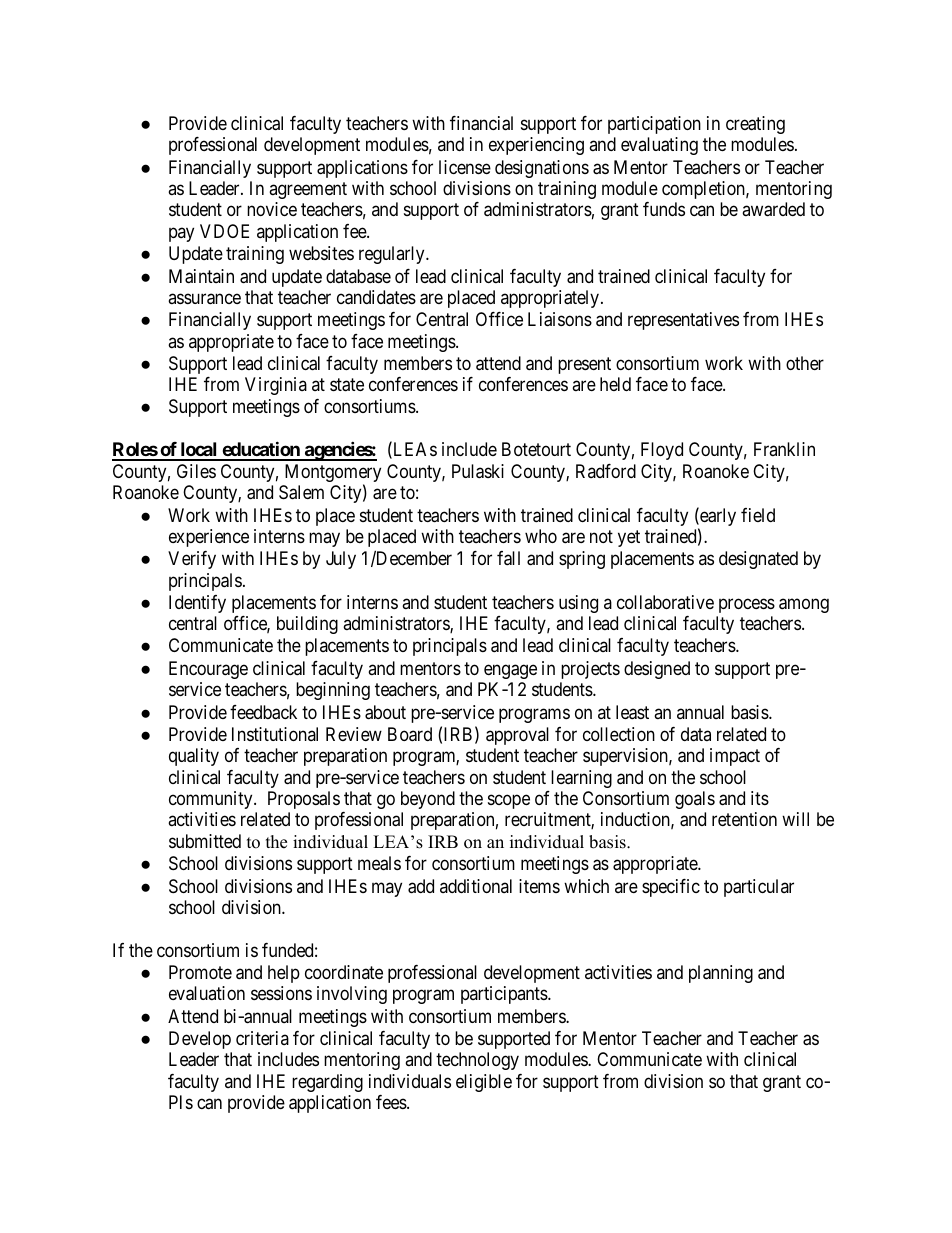 The height and width of the document is (1233, 952). What do you see at coordinates (747, 605) in the document?
I see `process` at bounding box center [747, 605].
